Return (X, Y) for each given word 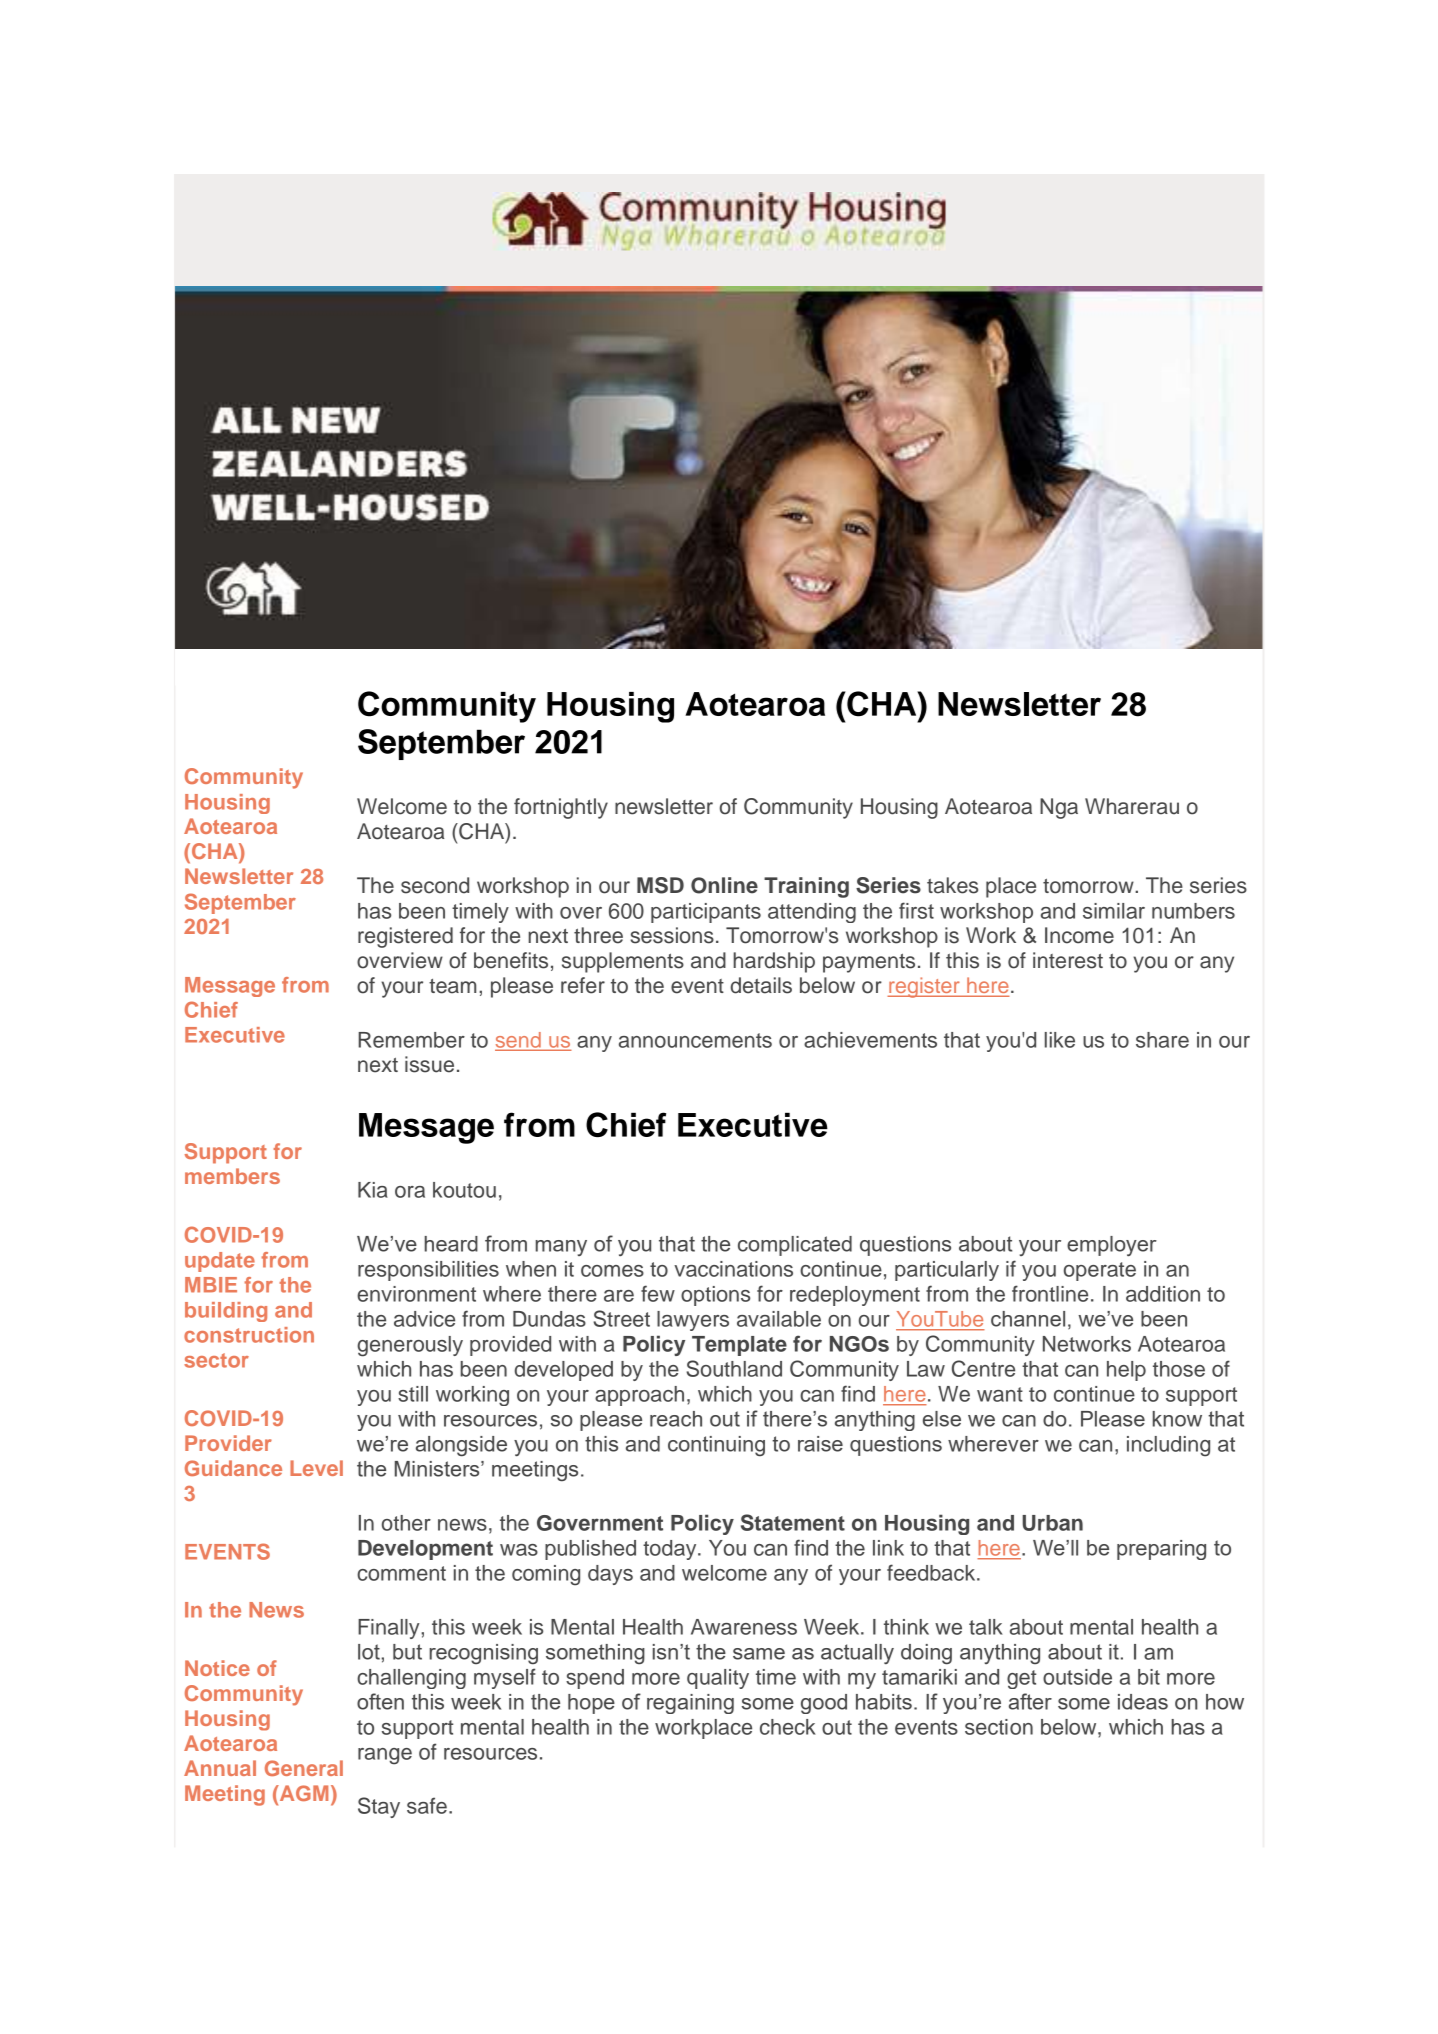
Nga (1059, 808)
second (435, 885)
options (715, 1296)
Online (724, 885)
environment (416, 1294)
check (788, 1727)
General (304, 1768)
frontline (1050, 1293)
